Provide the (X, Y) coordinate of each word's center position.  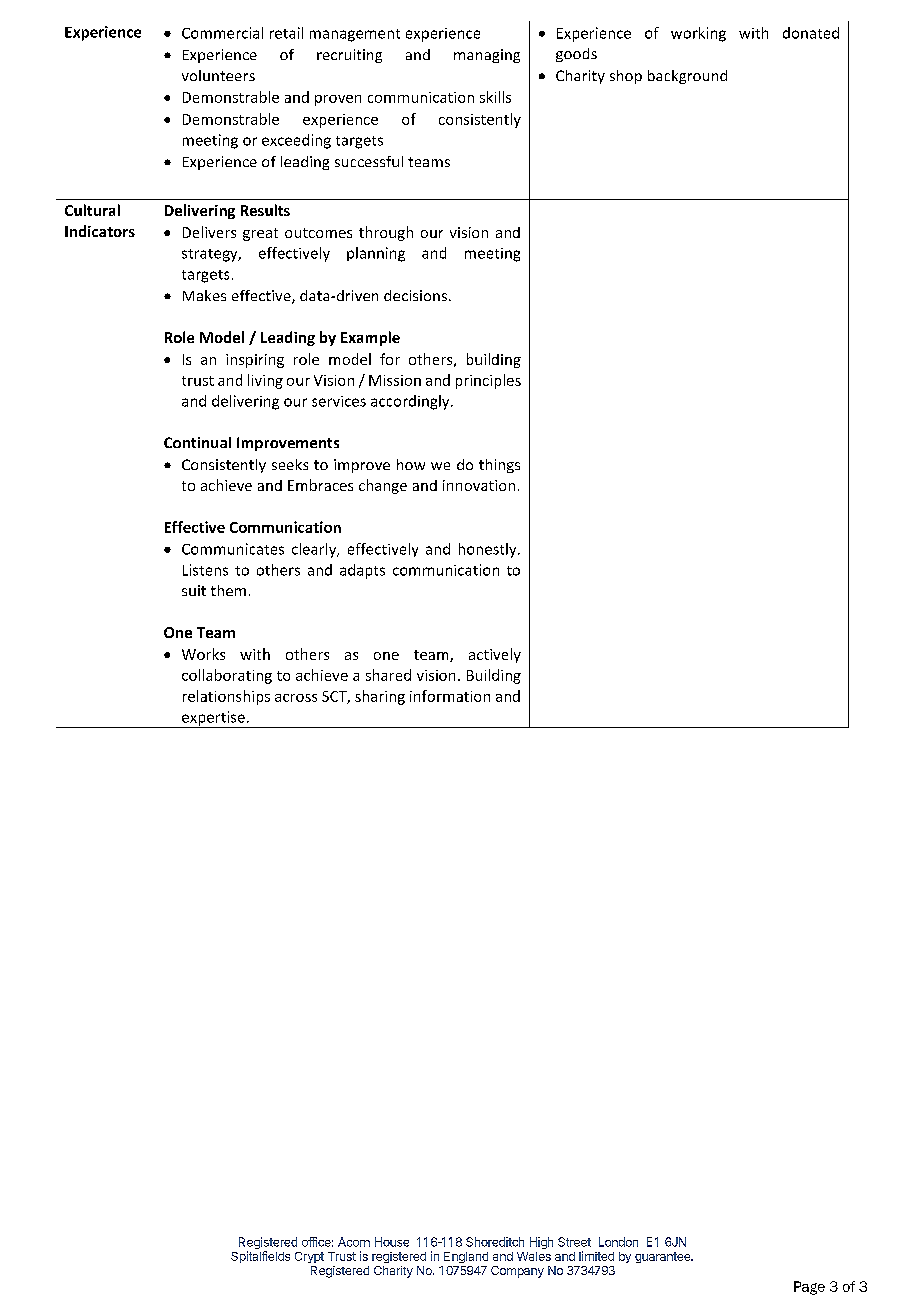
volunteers (218, 75)
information (450, 696)
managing (487, 56)
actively (495, 655)
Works (203, 654)
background (687, 77)
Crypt (309, 1257)
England (466, 1257)
